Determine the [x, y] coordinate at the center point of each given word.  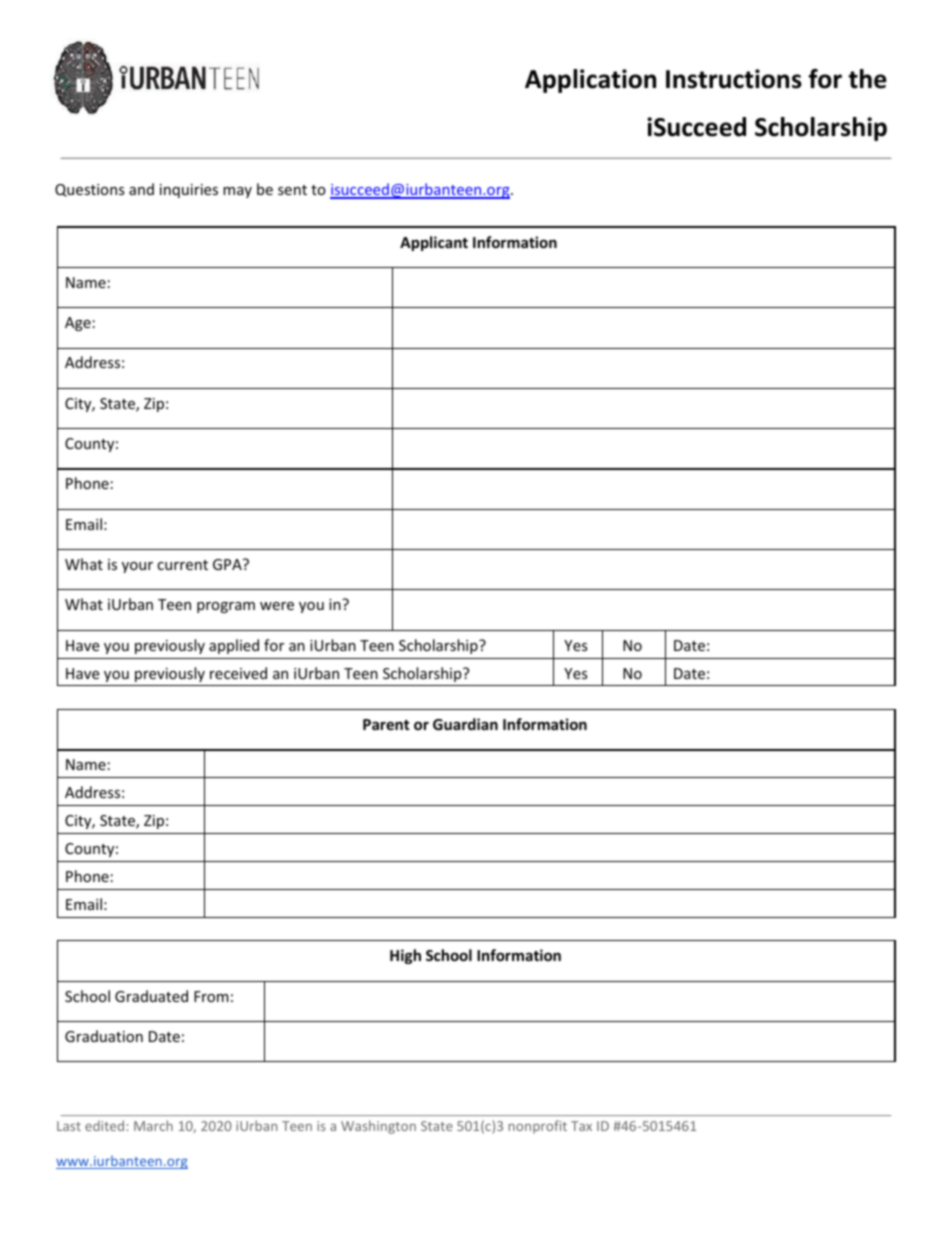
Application [590, 81]
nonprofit [537, 1127]
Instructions [734, 79]
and [141, 189]
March [153, 1125]
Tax [581, 1126]
